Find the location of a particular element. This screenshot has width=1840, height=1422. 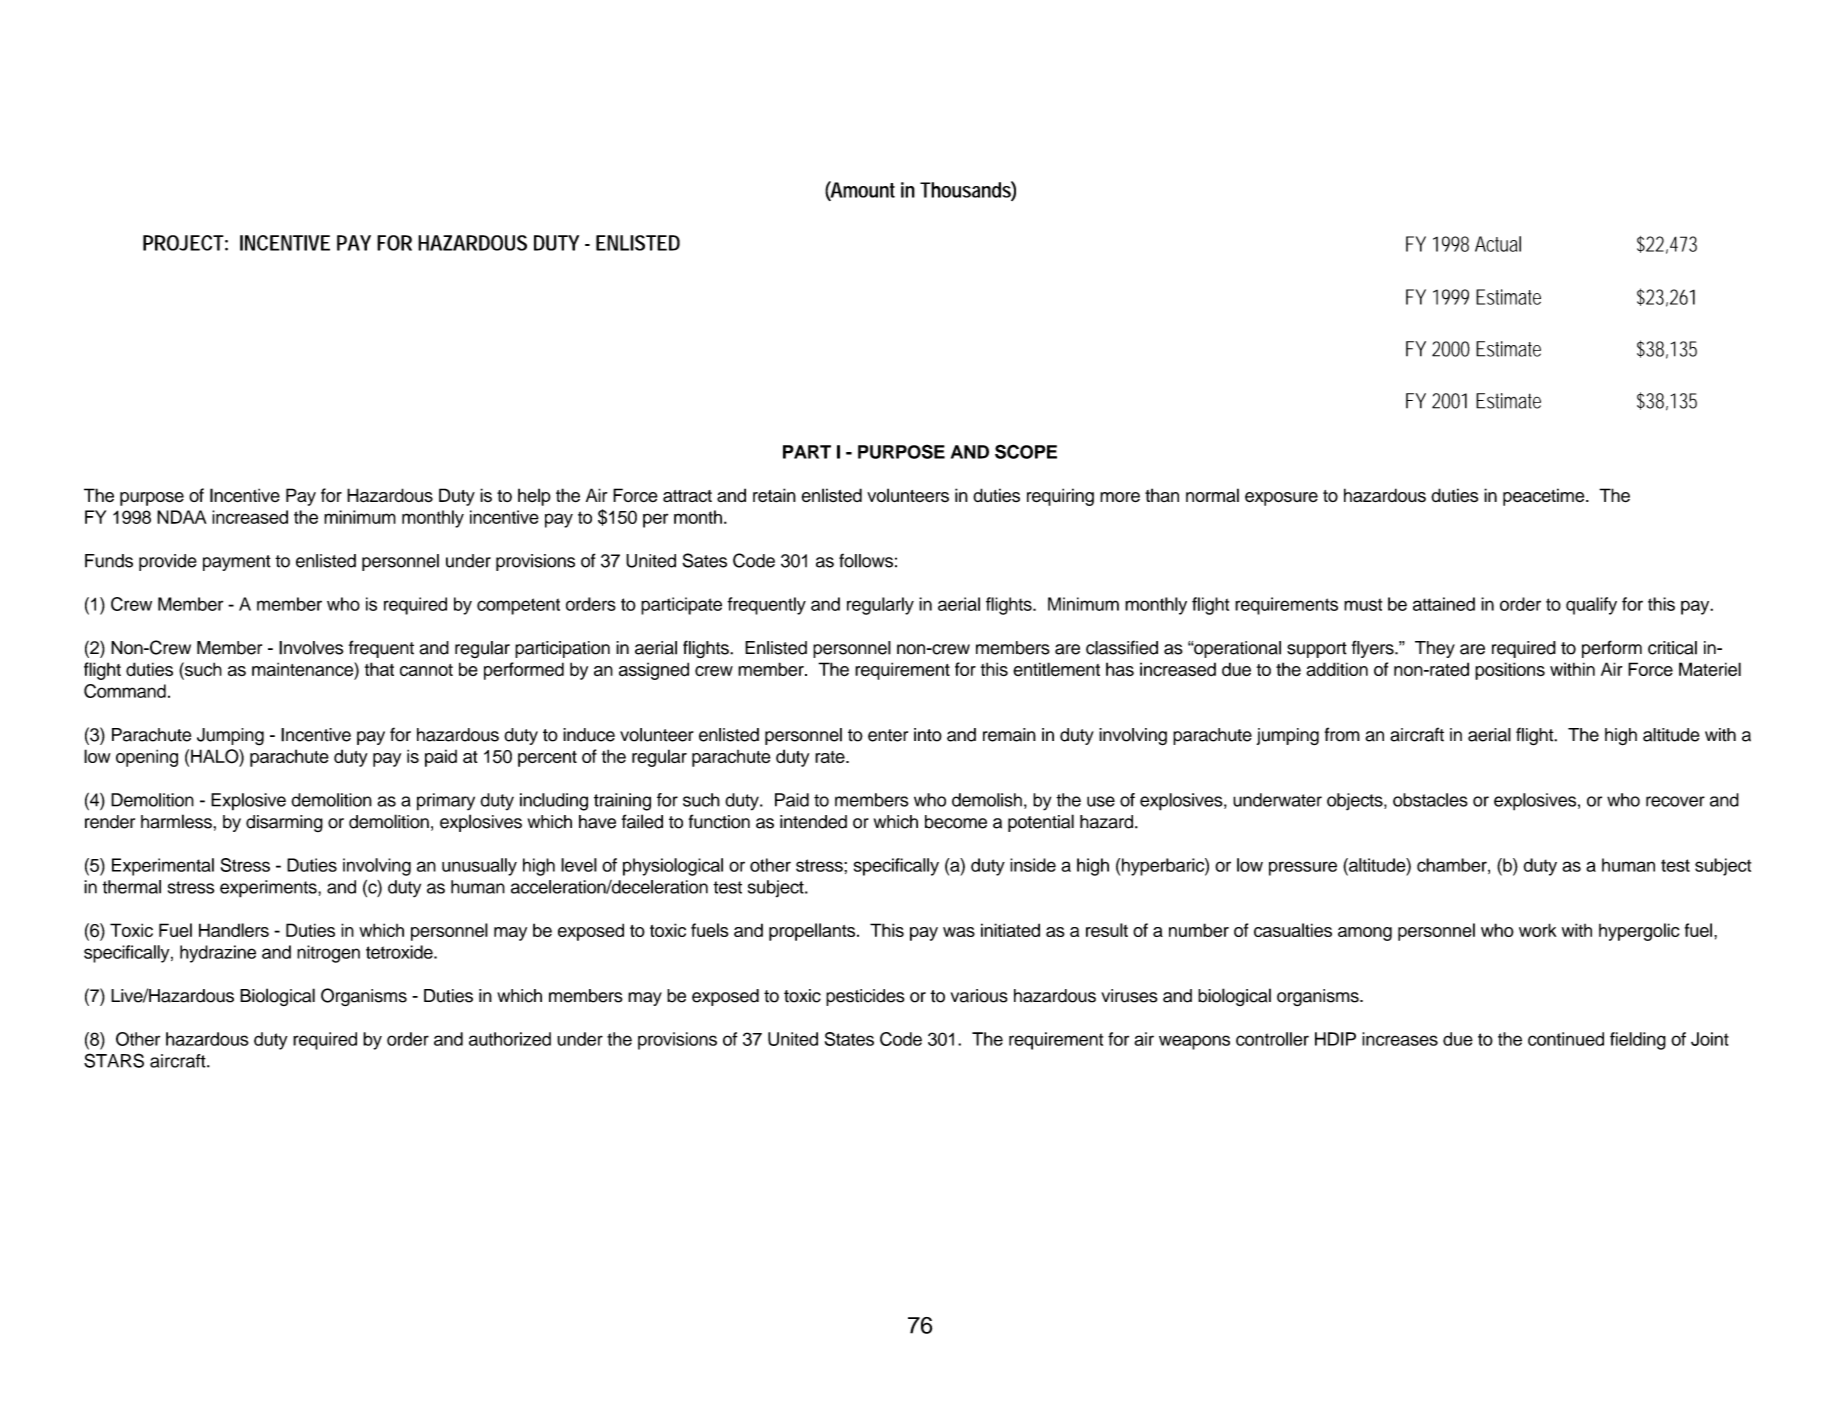

Involves is located at coordinates (311, 648).
